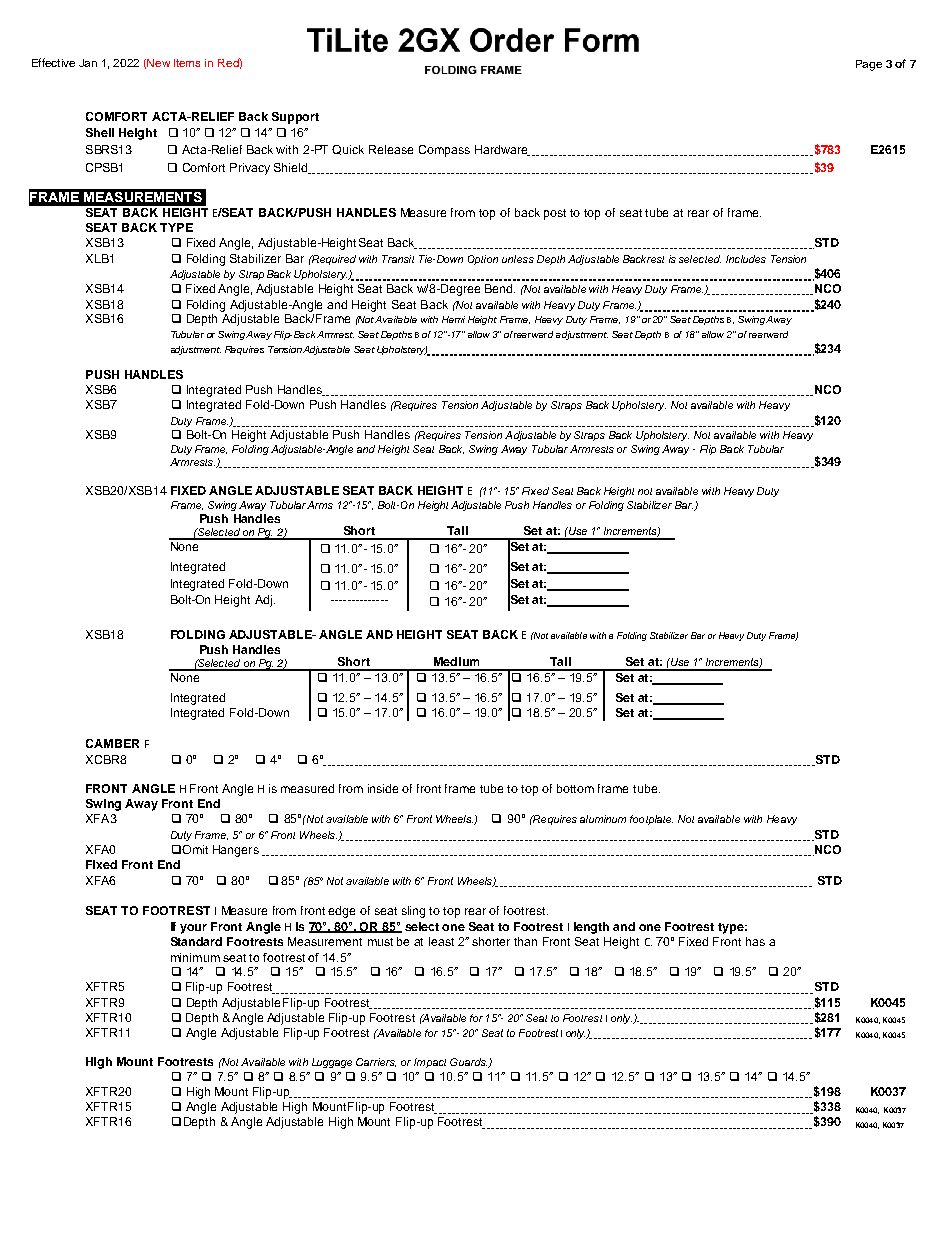  I want to click on has, so click(755, 941).
